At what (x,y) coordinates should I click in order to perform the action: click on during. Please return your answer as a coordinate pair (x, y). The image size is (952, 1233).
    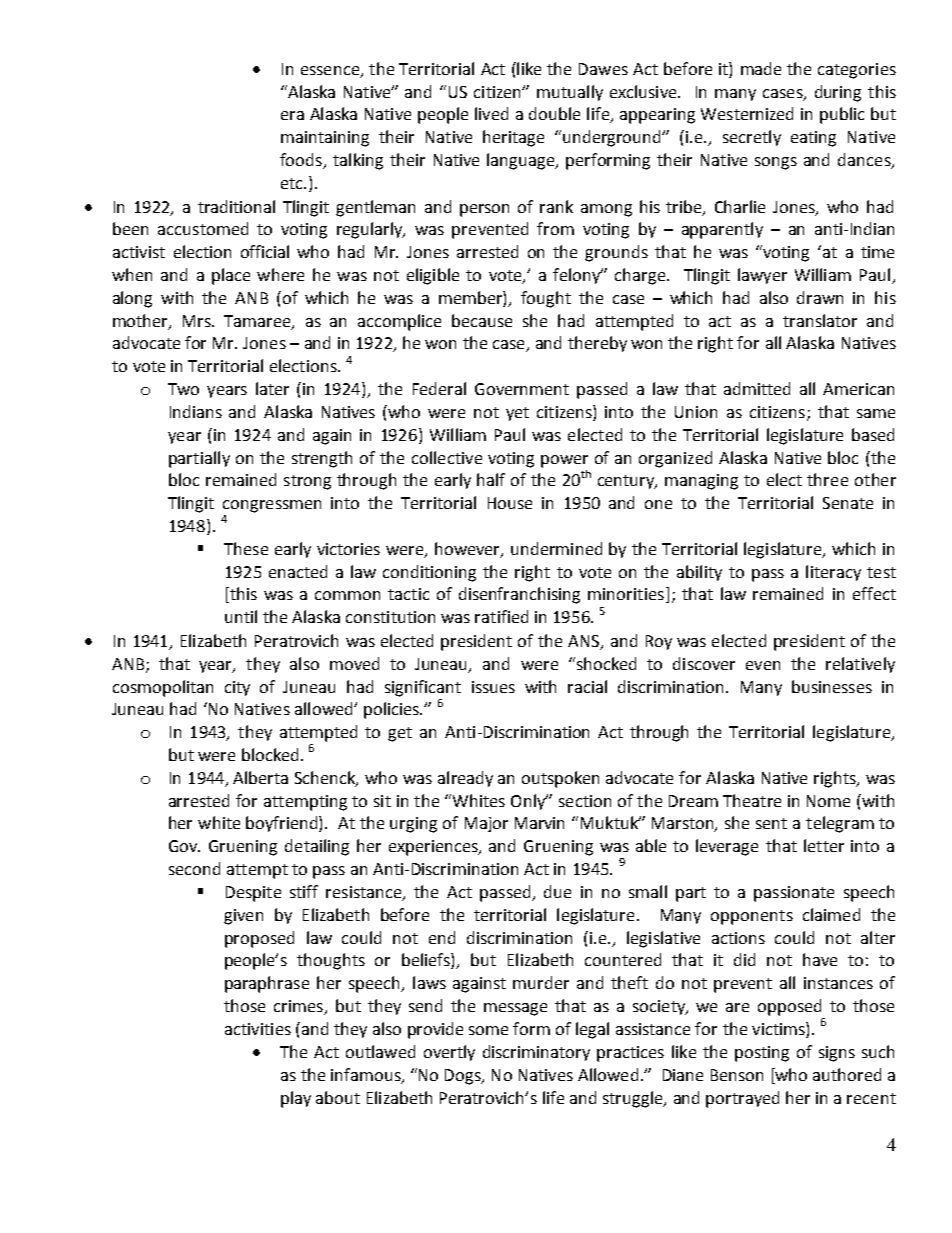
    Looking at the image, I should click on (838, 93).
